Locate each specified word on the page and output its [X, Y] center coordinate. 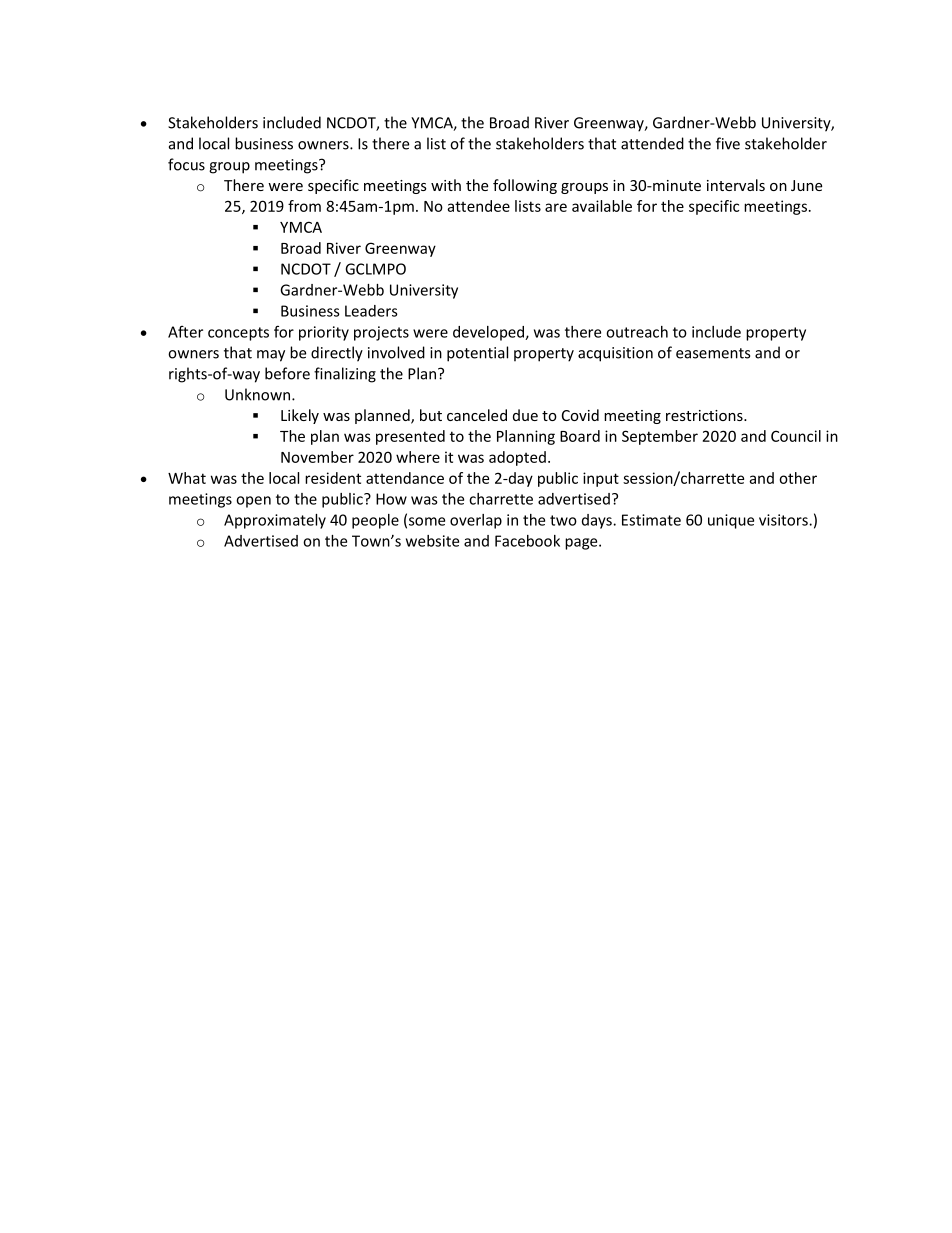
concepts [238, 334]
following [525, 186]
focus [186, 164]
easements [713, 353]
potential [477, 354]
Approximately [275, 521]
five [728, 143]
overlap [476, 521]
